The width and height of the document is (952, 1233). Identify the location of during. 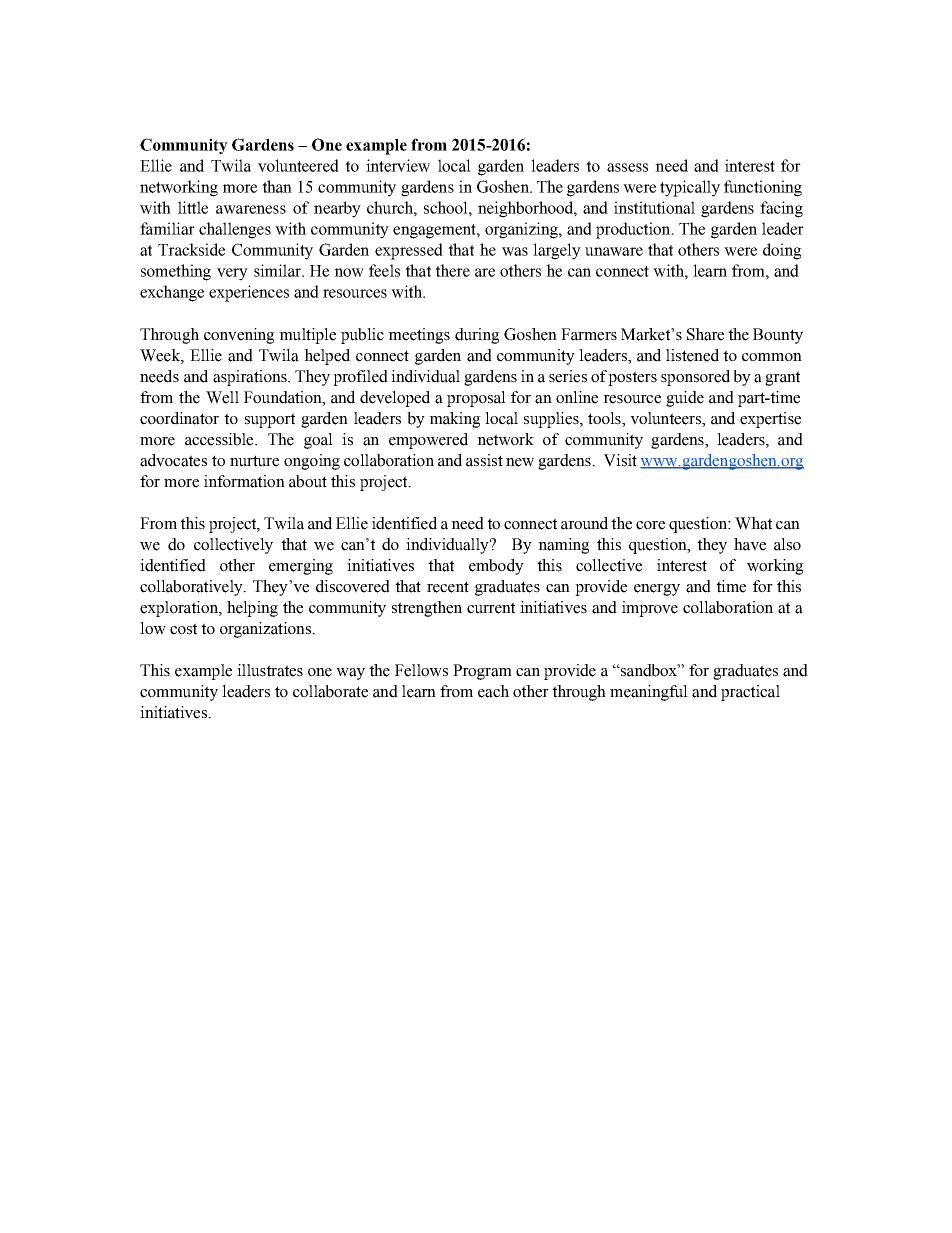
(477, 336).
